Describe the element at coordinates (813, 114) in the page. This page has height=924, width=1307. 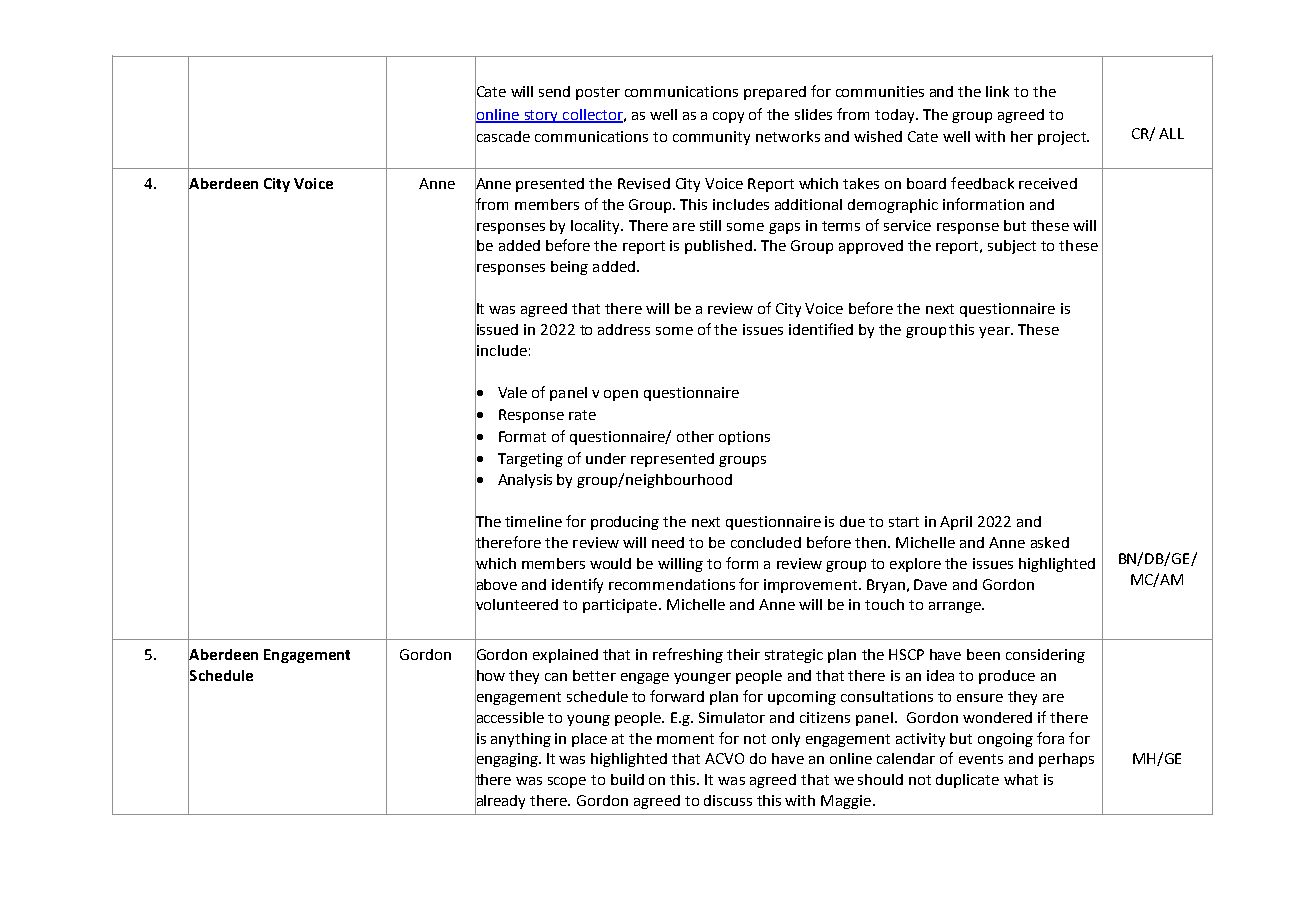
I see `slides` at that location.
